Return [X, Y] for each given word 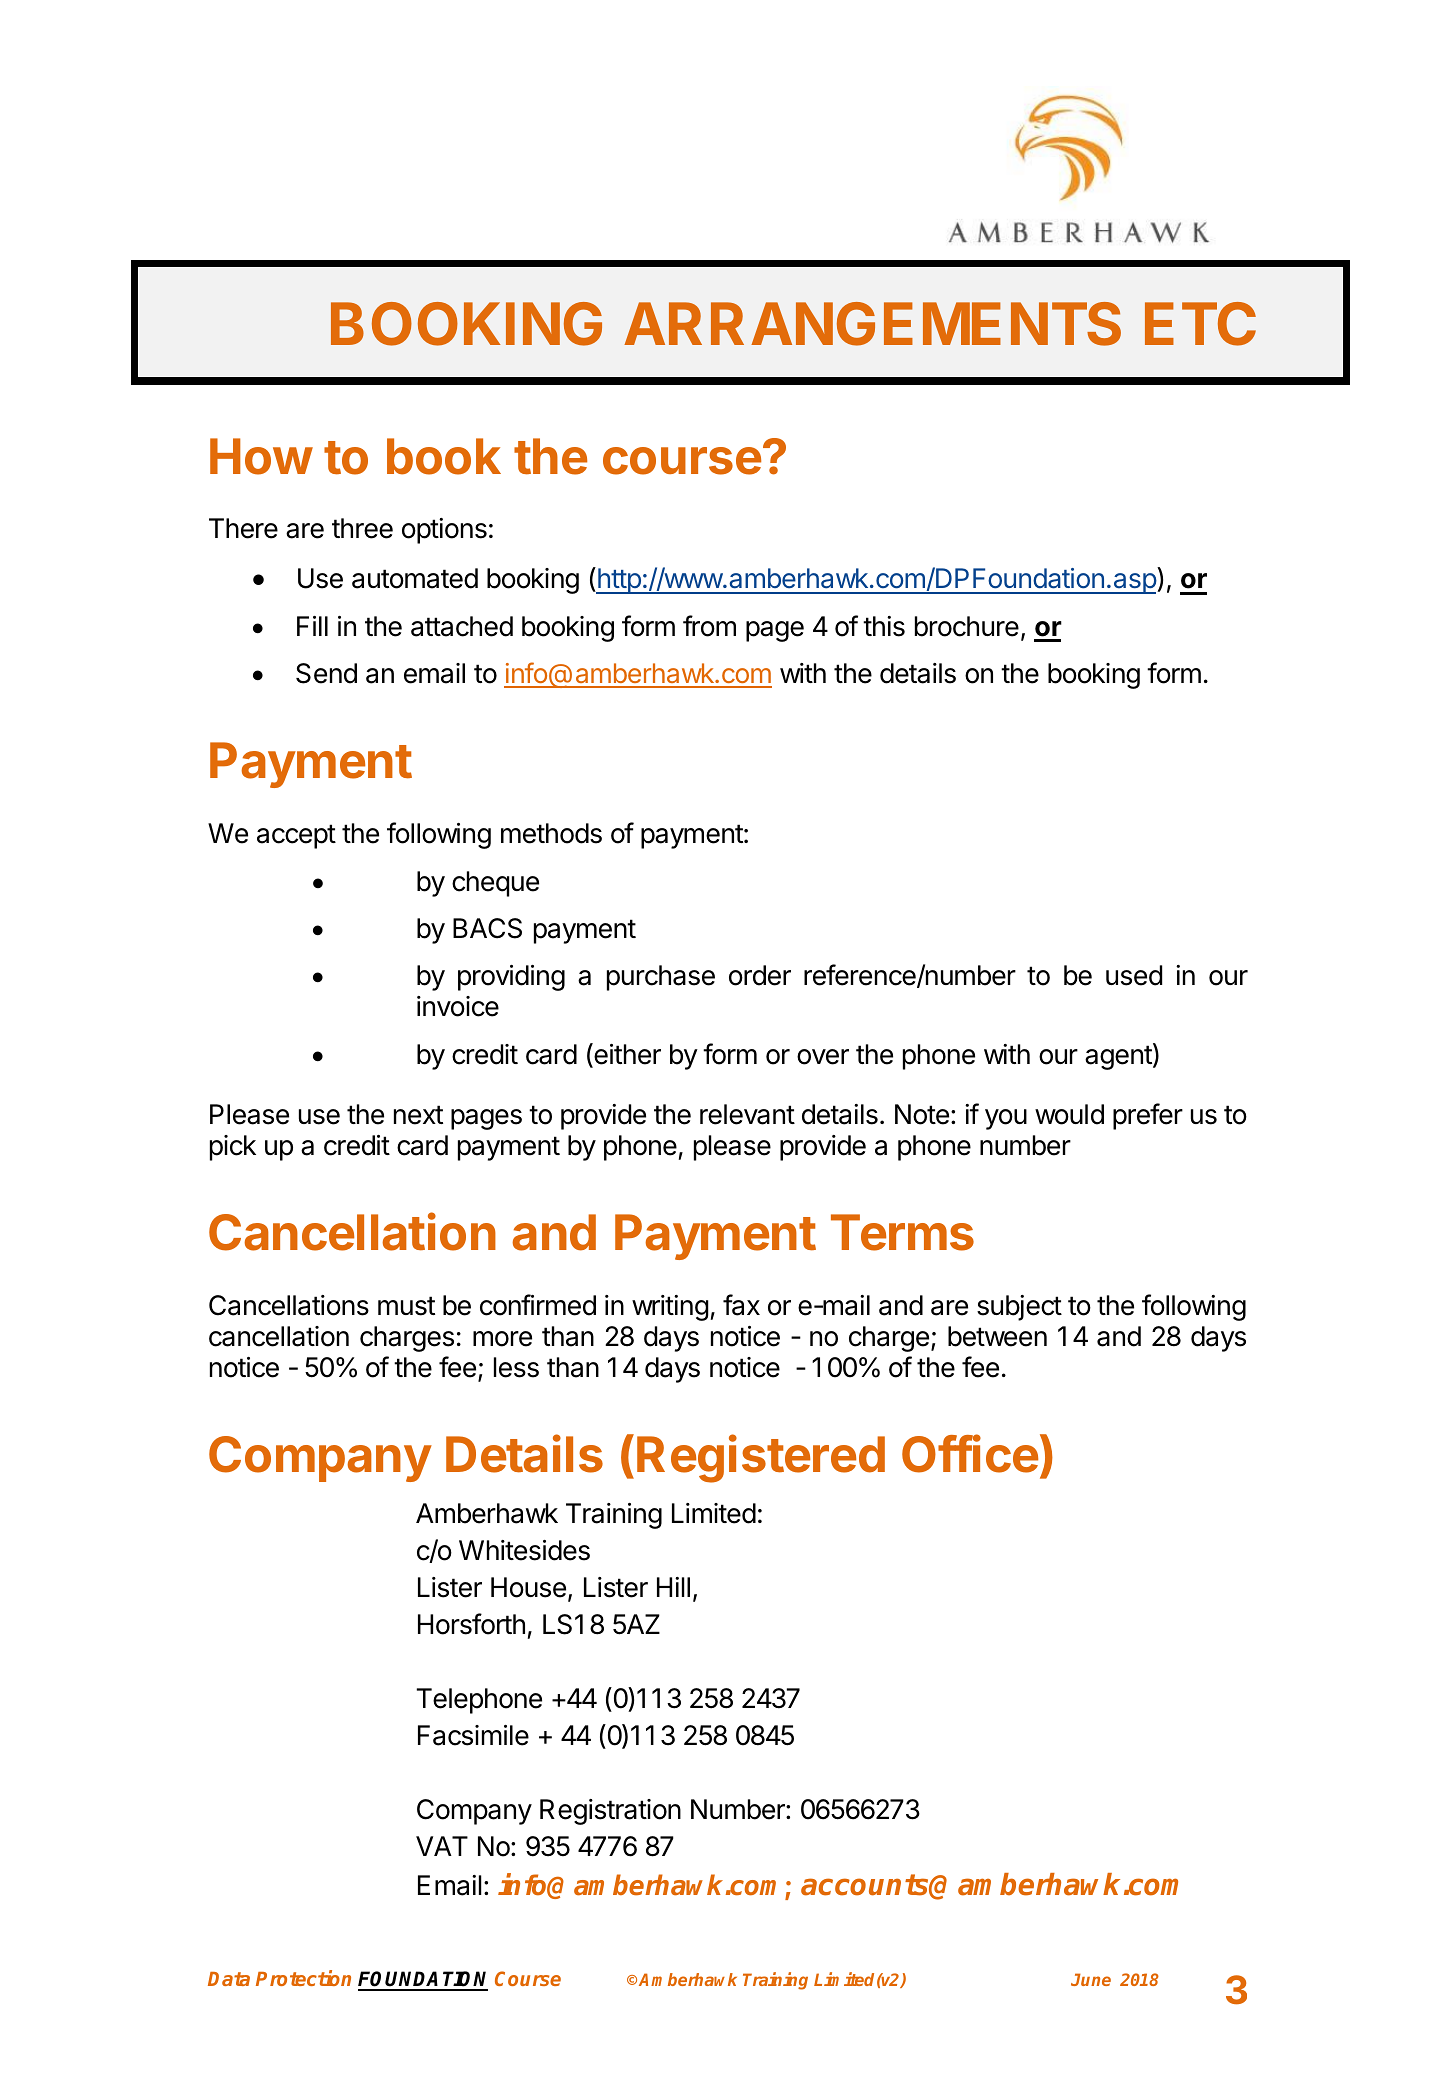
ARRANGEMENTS [872, 324]
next [418, 1115]
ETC [1200, 324]
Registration [610, 1812]
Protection [303, 1978]
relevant [747, 1114]
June [1091, 1979]
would [1069, 1114]
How [261, 456]
